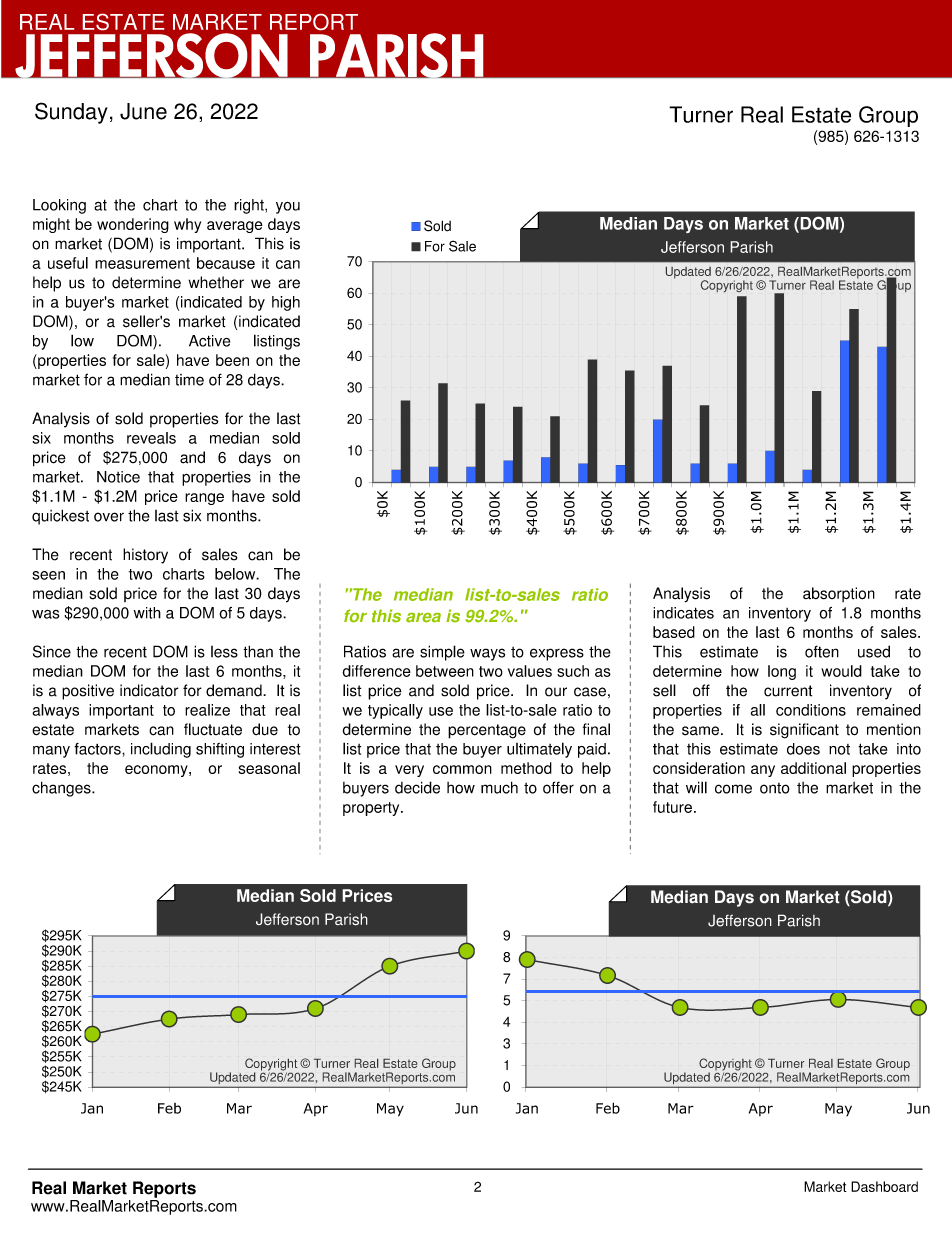  I want to click on with, so click(147, 613).
